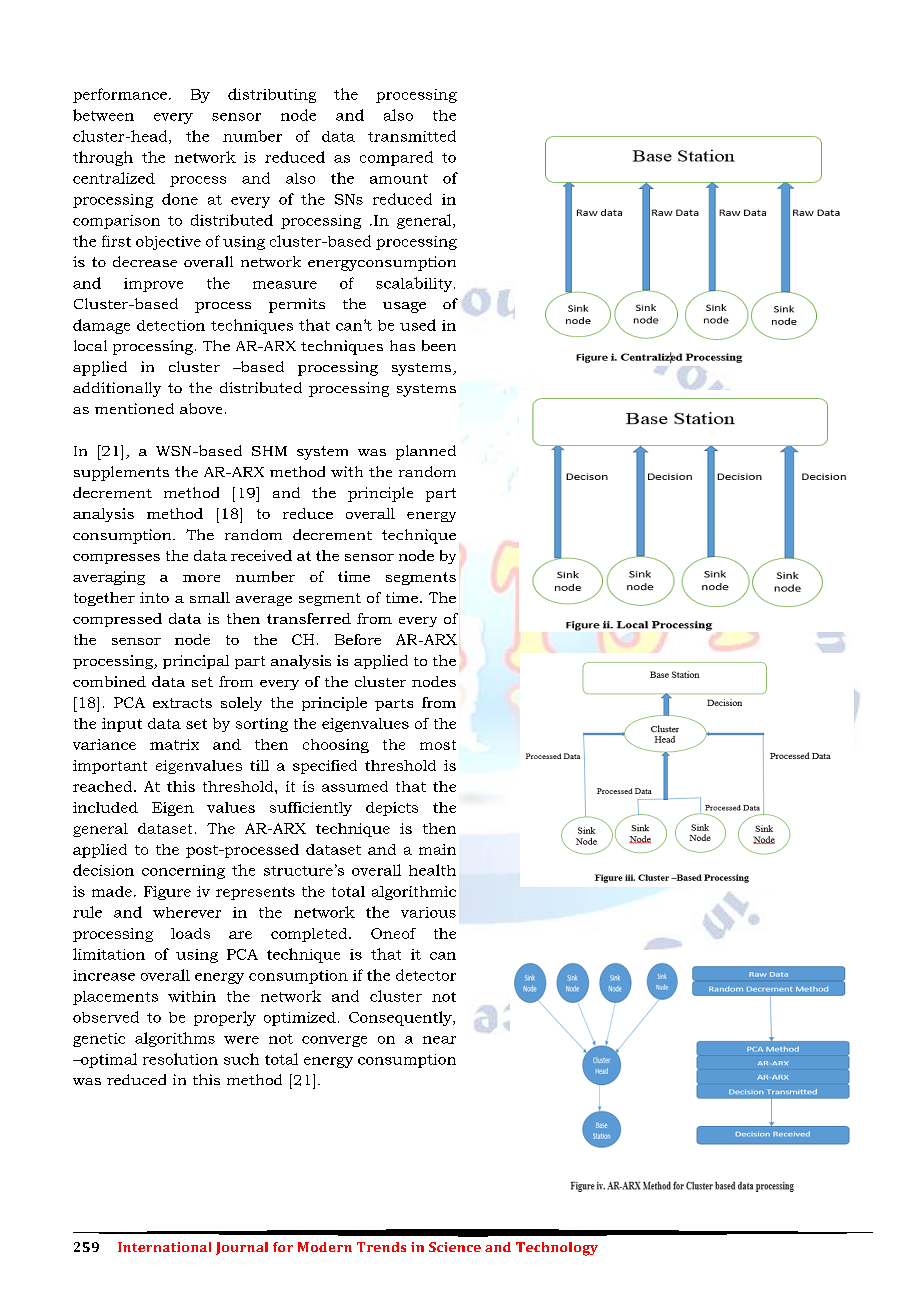  I want to click on most, so click(438, 745).
